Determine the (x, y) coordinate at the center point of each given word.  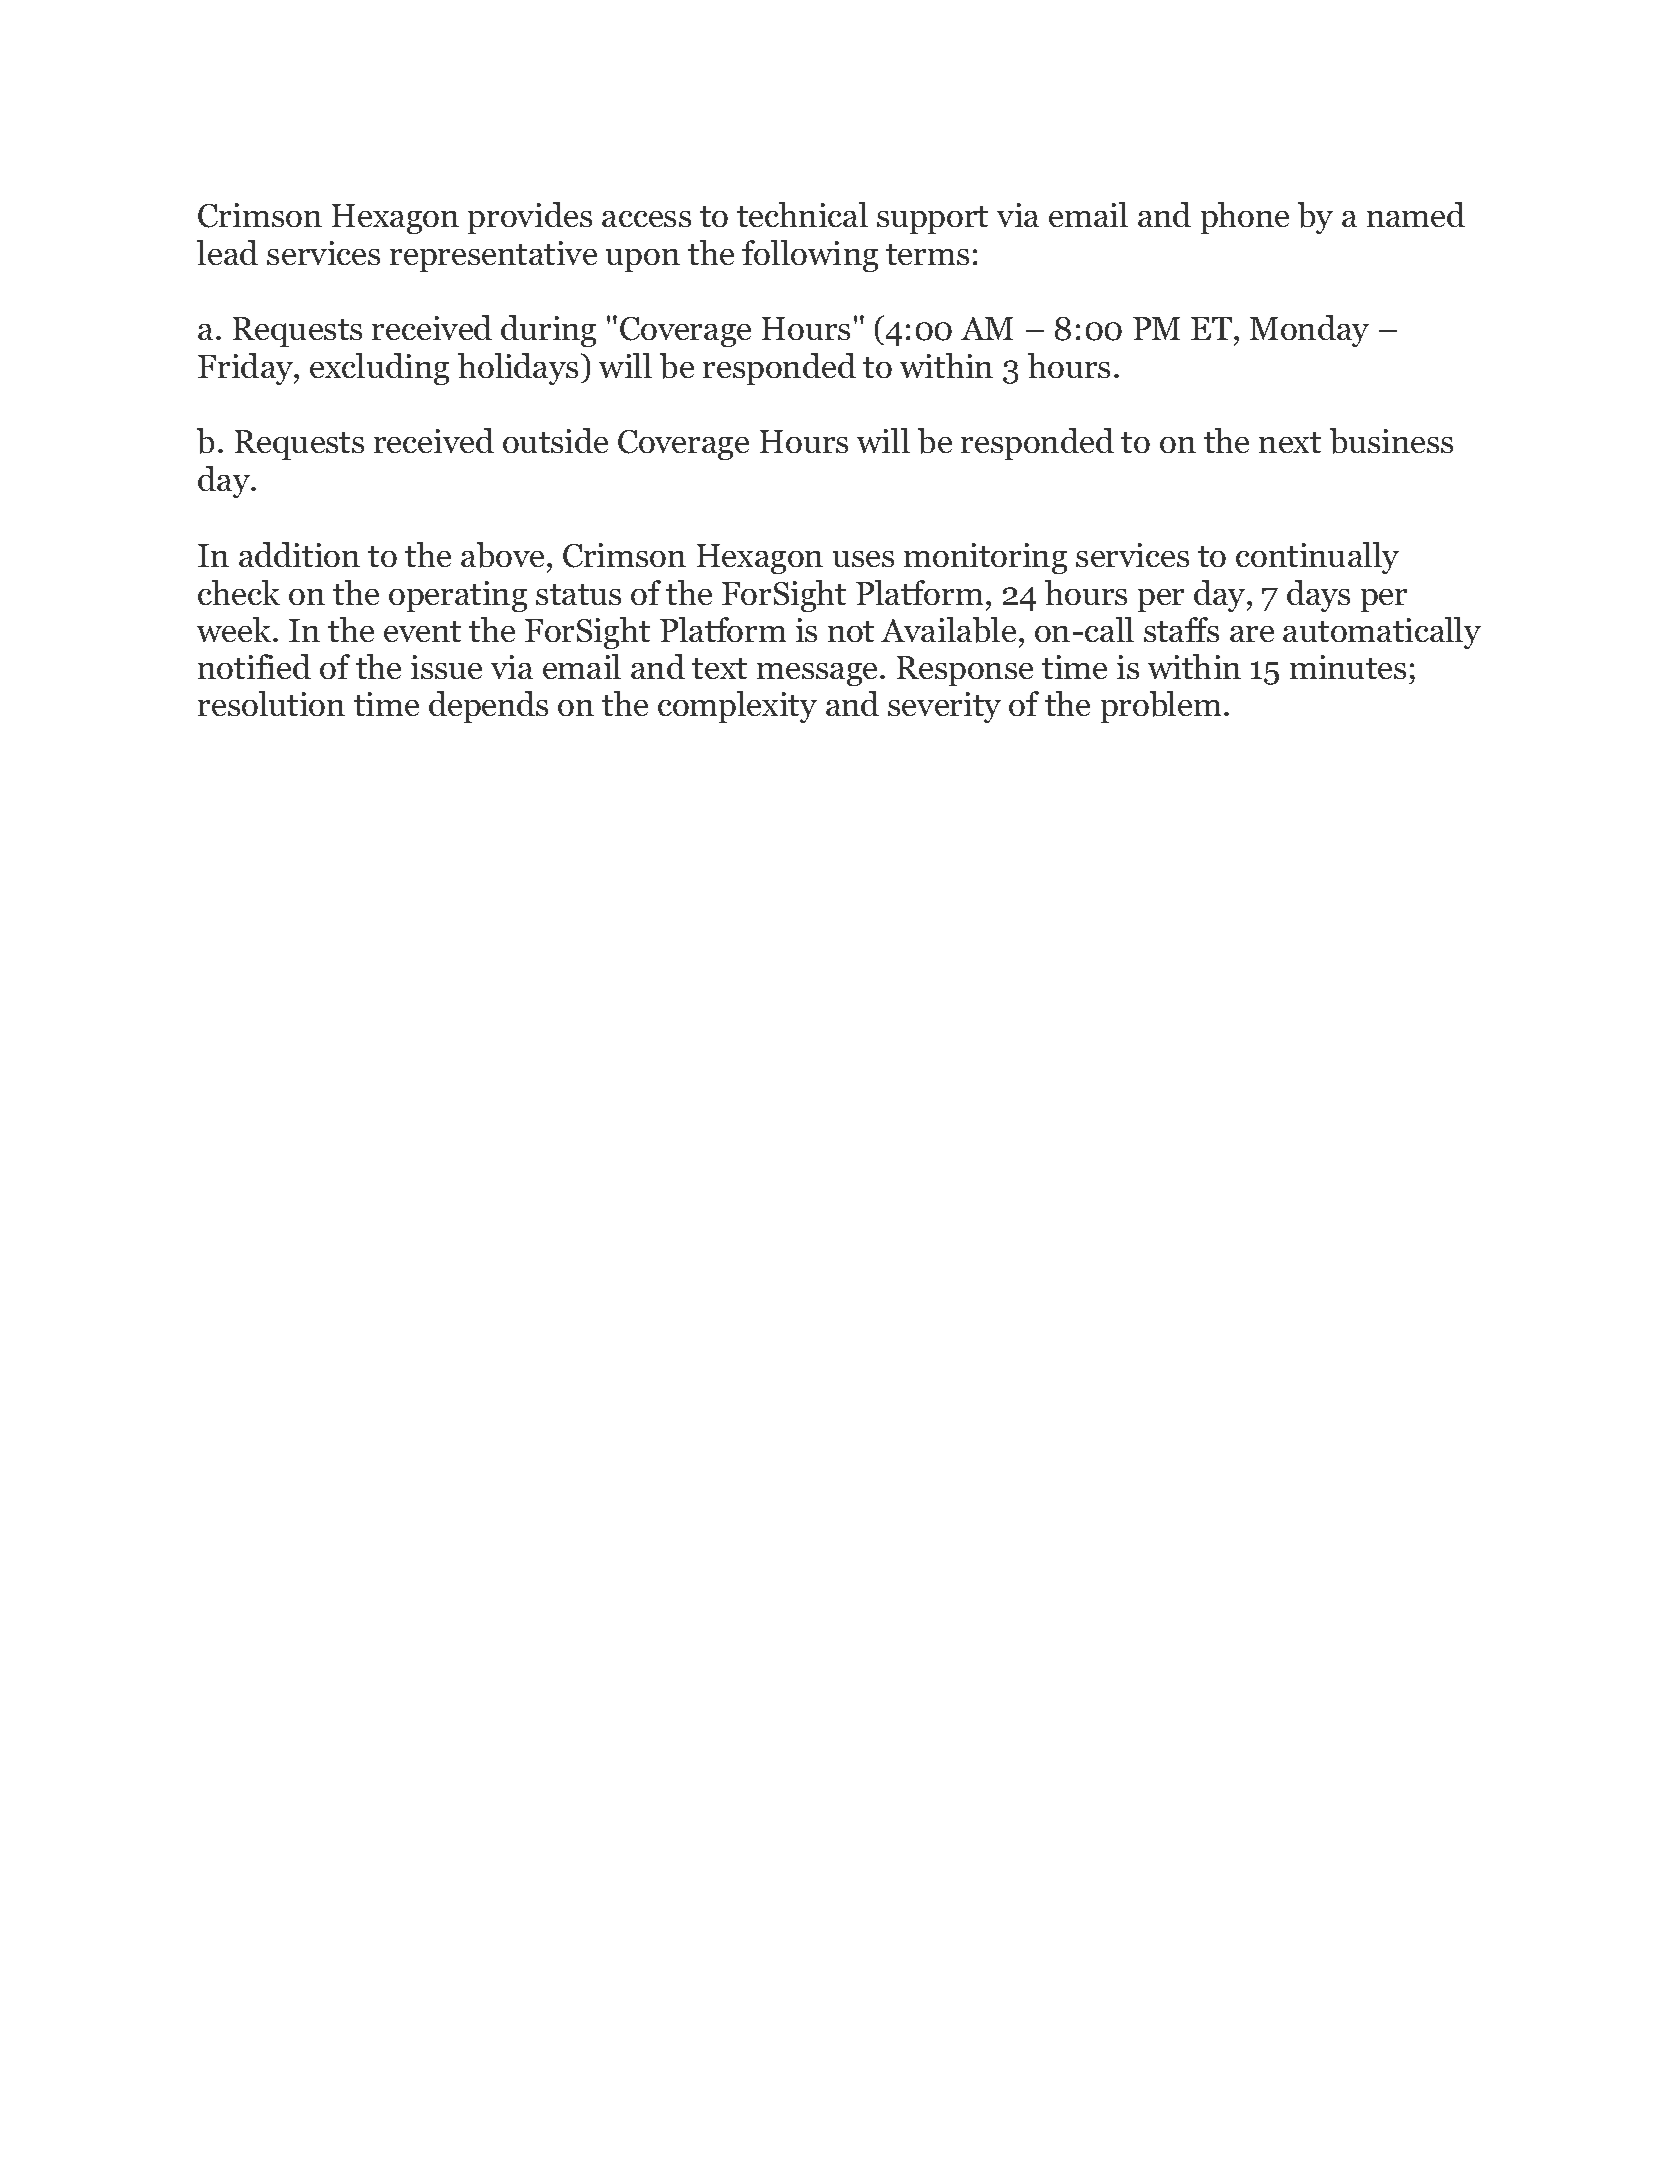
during (548, 331)
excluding (379, 369)
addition (299, 554)
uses (863, 559)
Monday (1309, 331)
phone (1245, 218)
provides (530, 218)
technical (802, 214)
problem (1161, 707)
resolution (271, 703)
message (819, 674)
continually (1317, 558)
